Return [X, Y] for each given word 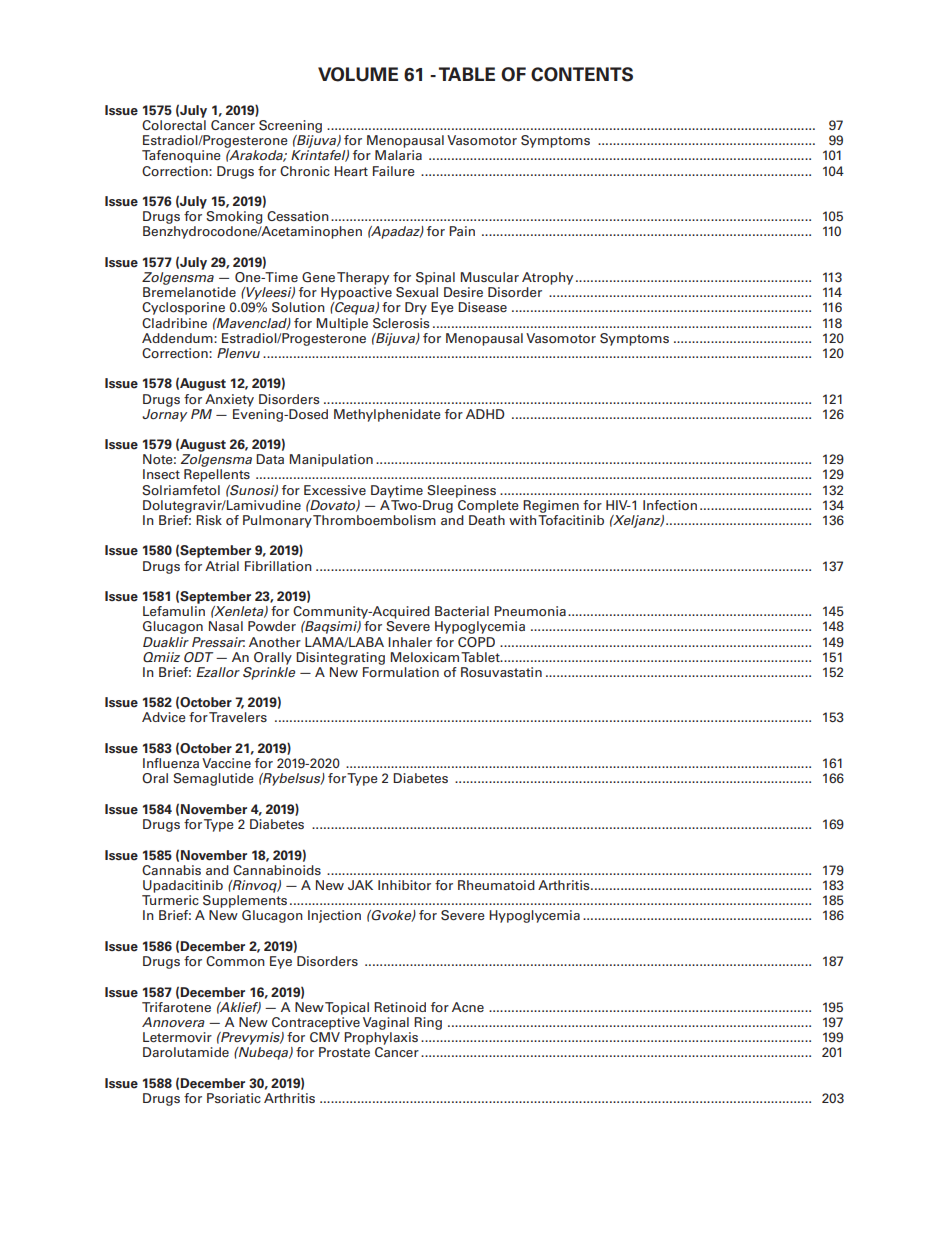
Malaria [398, 155]
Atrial [222, 566]
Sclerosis [401, 323]
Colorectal [174, 125]
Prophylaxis [381, 1038]
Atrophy [547, 278]
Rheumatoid [496, 885]
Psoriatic [234, 1098]
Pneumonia [530, 611]
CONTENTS [582, 74]
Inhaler [410, 642]
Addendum [178, 338]
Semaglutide [213, 779]
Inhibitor [404, 885]
